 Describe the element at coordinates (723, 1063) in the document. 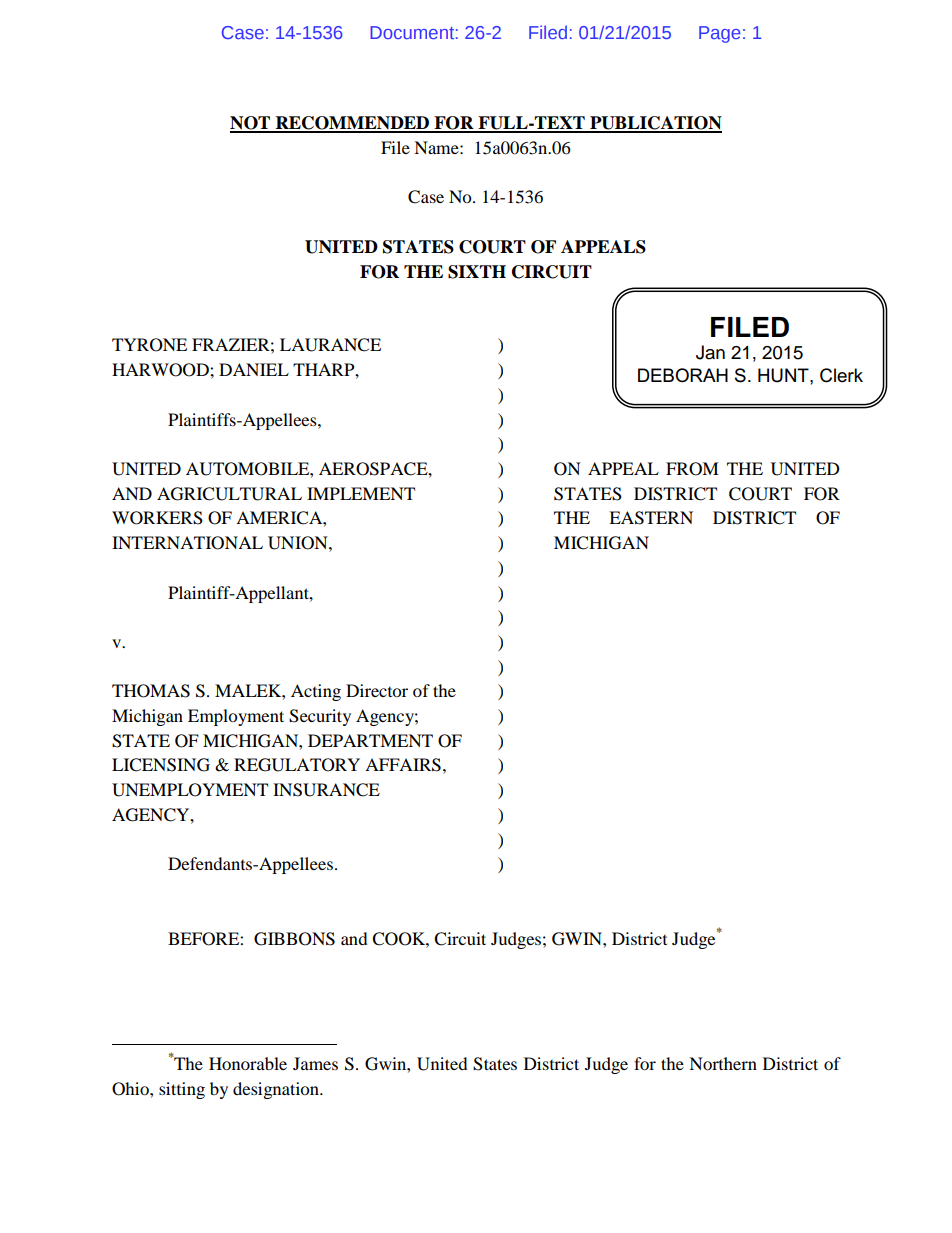

I see `Northern` at that location.
